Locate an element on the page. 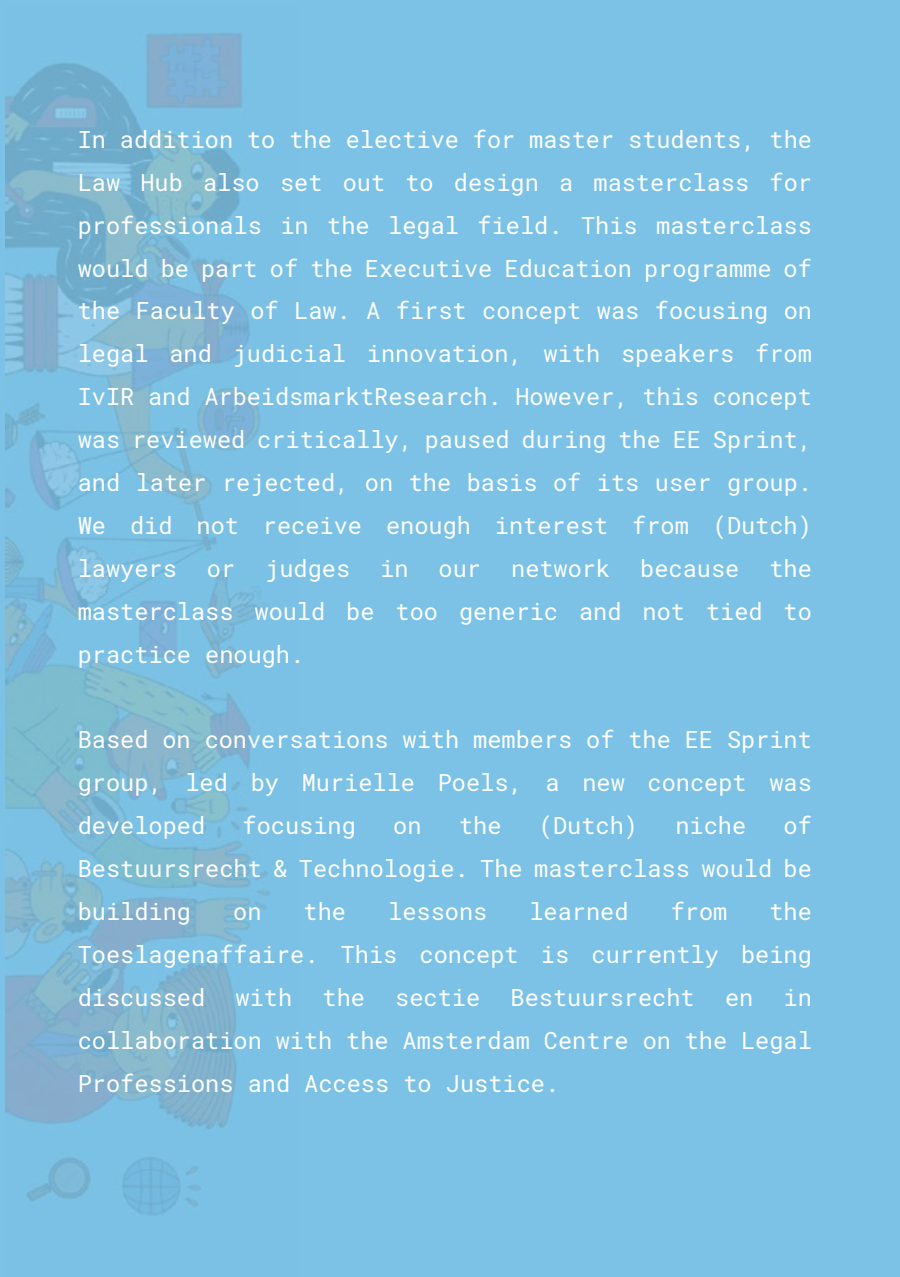 Image resolution: width=900 pixels, height=1277 pixels. practice is located at coordinates (134, 657).
